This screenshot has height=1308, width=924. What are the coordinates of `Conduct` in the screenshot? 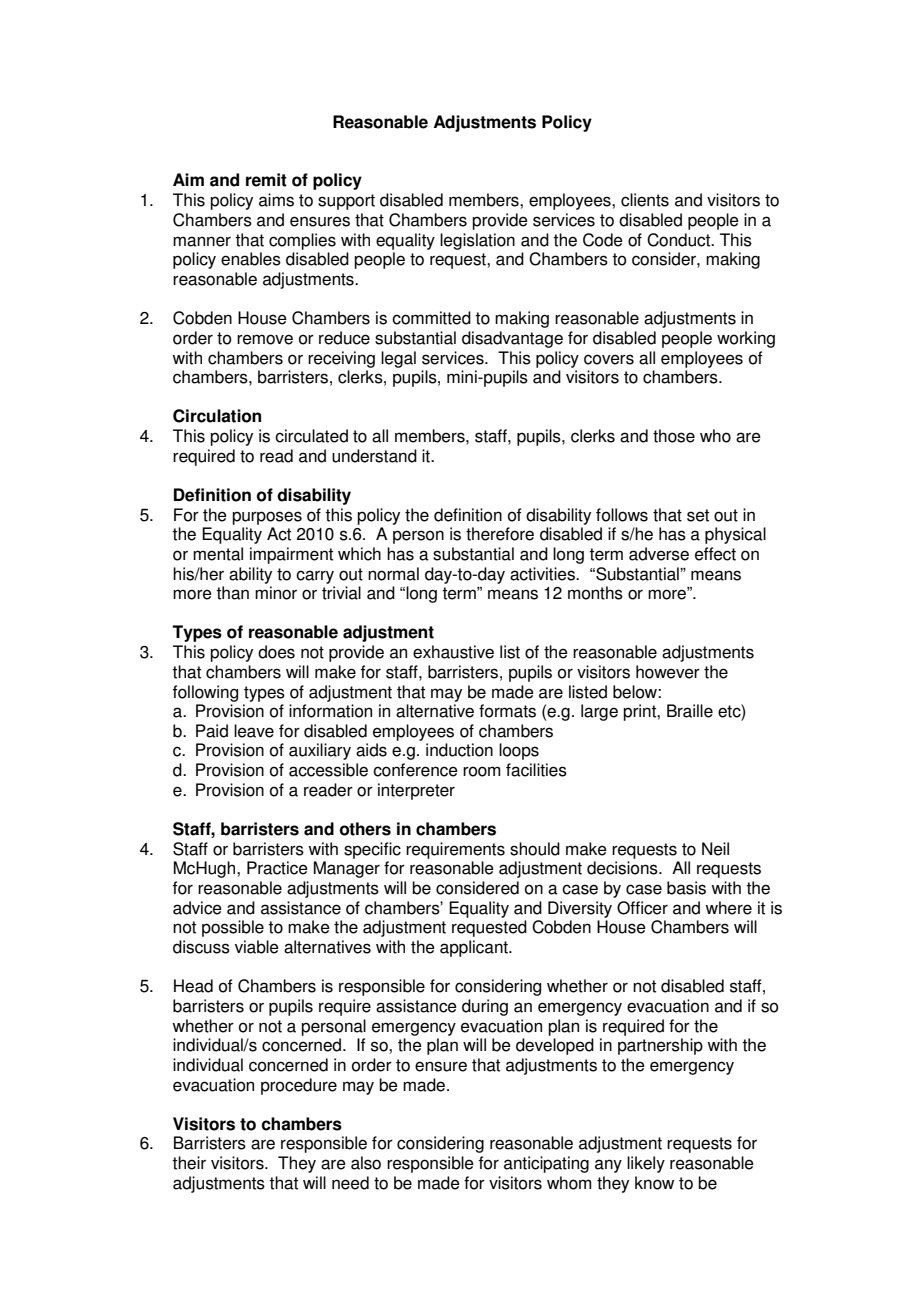 It's located at (680, 240).
